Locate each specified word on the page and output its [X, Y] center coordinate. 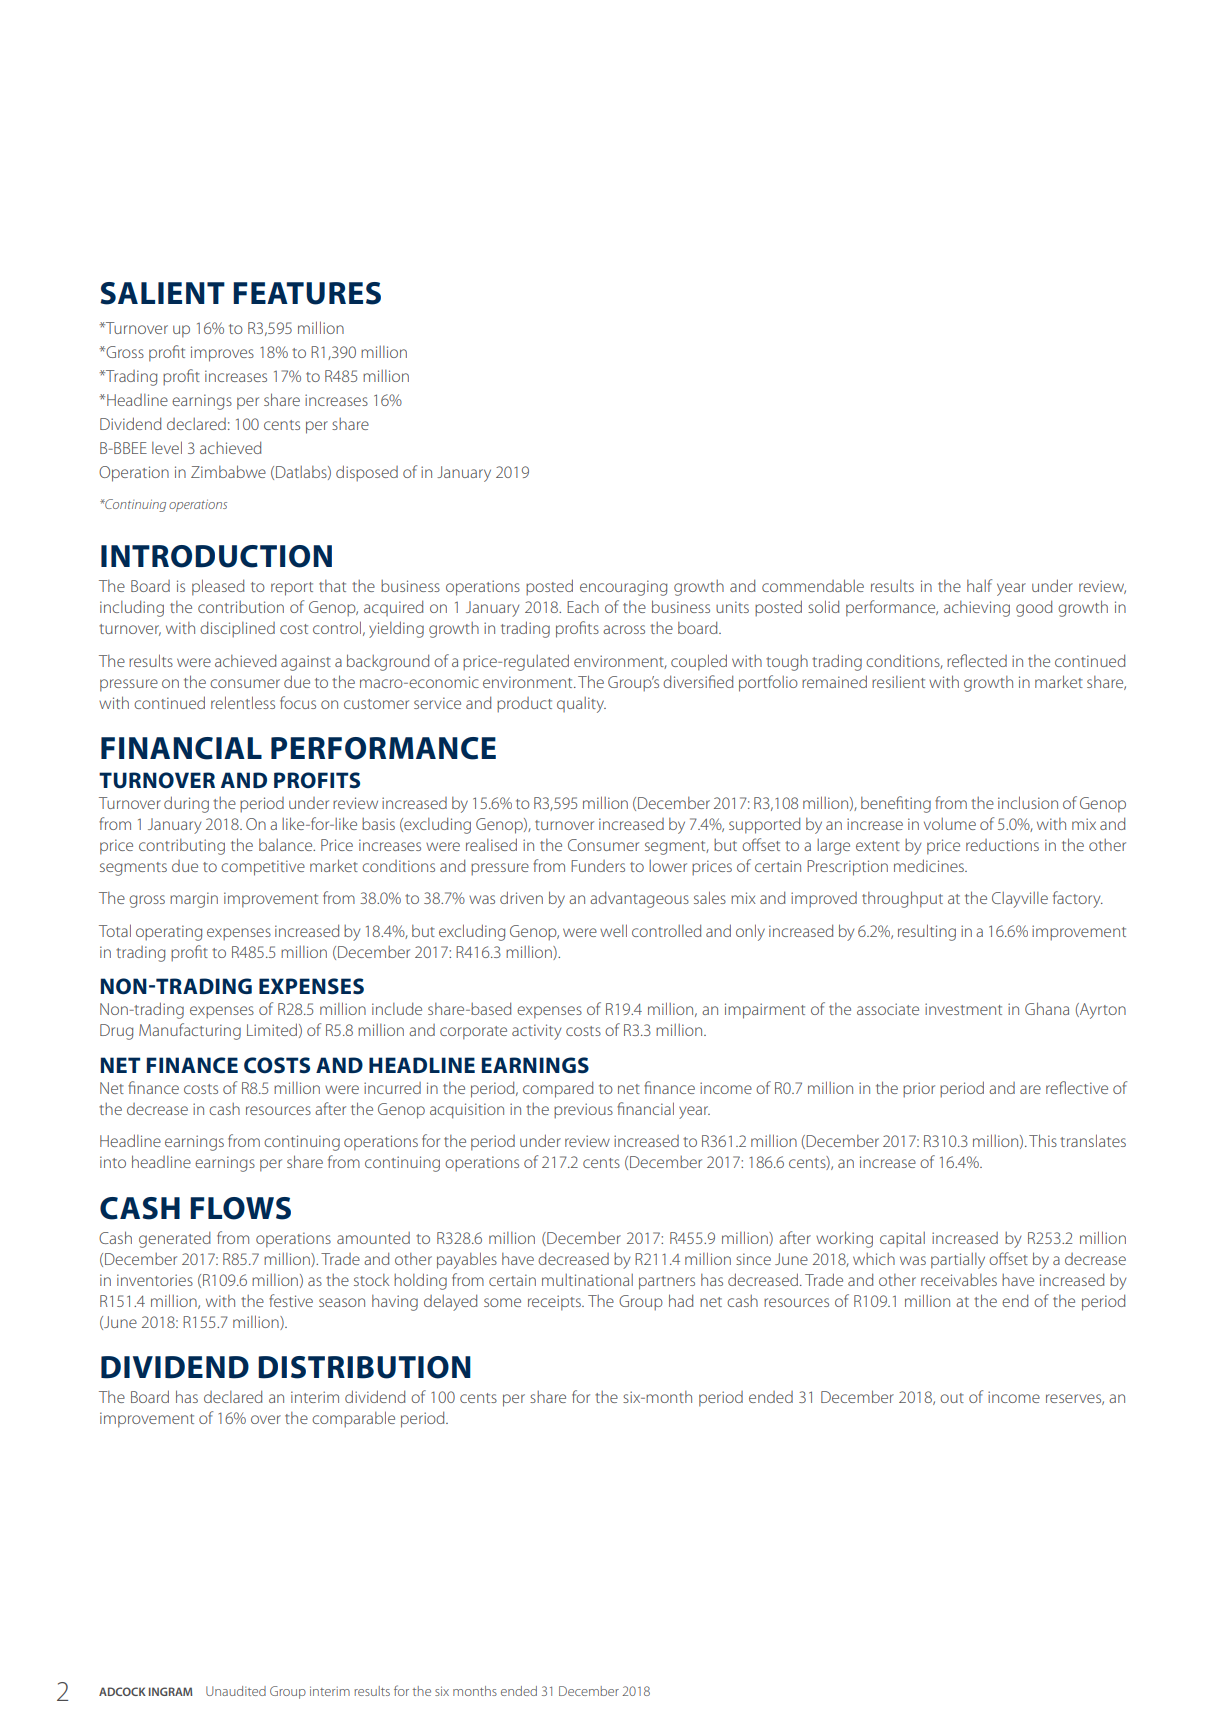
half [979, 585]
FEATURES [307, 293]
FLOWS [240, 1208]
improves [222, 354]
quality [581, 705]
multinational [587, 1280]
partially [958, 1261]
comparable [353, 1419]
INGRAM [170, 1691]
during [186, 804]
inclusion [1028, 802]
